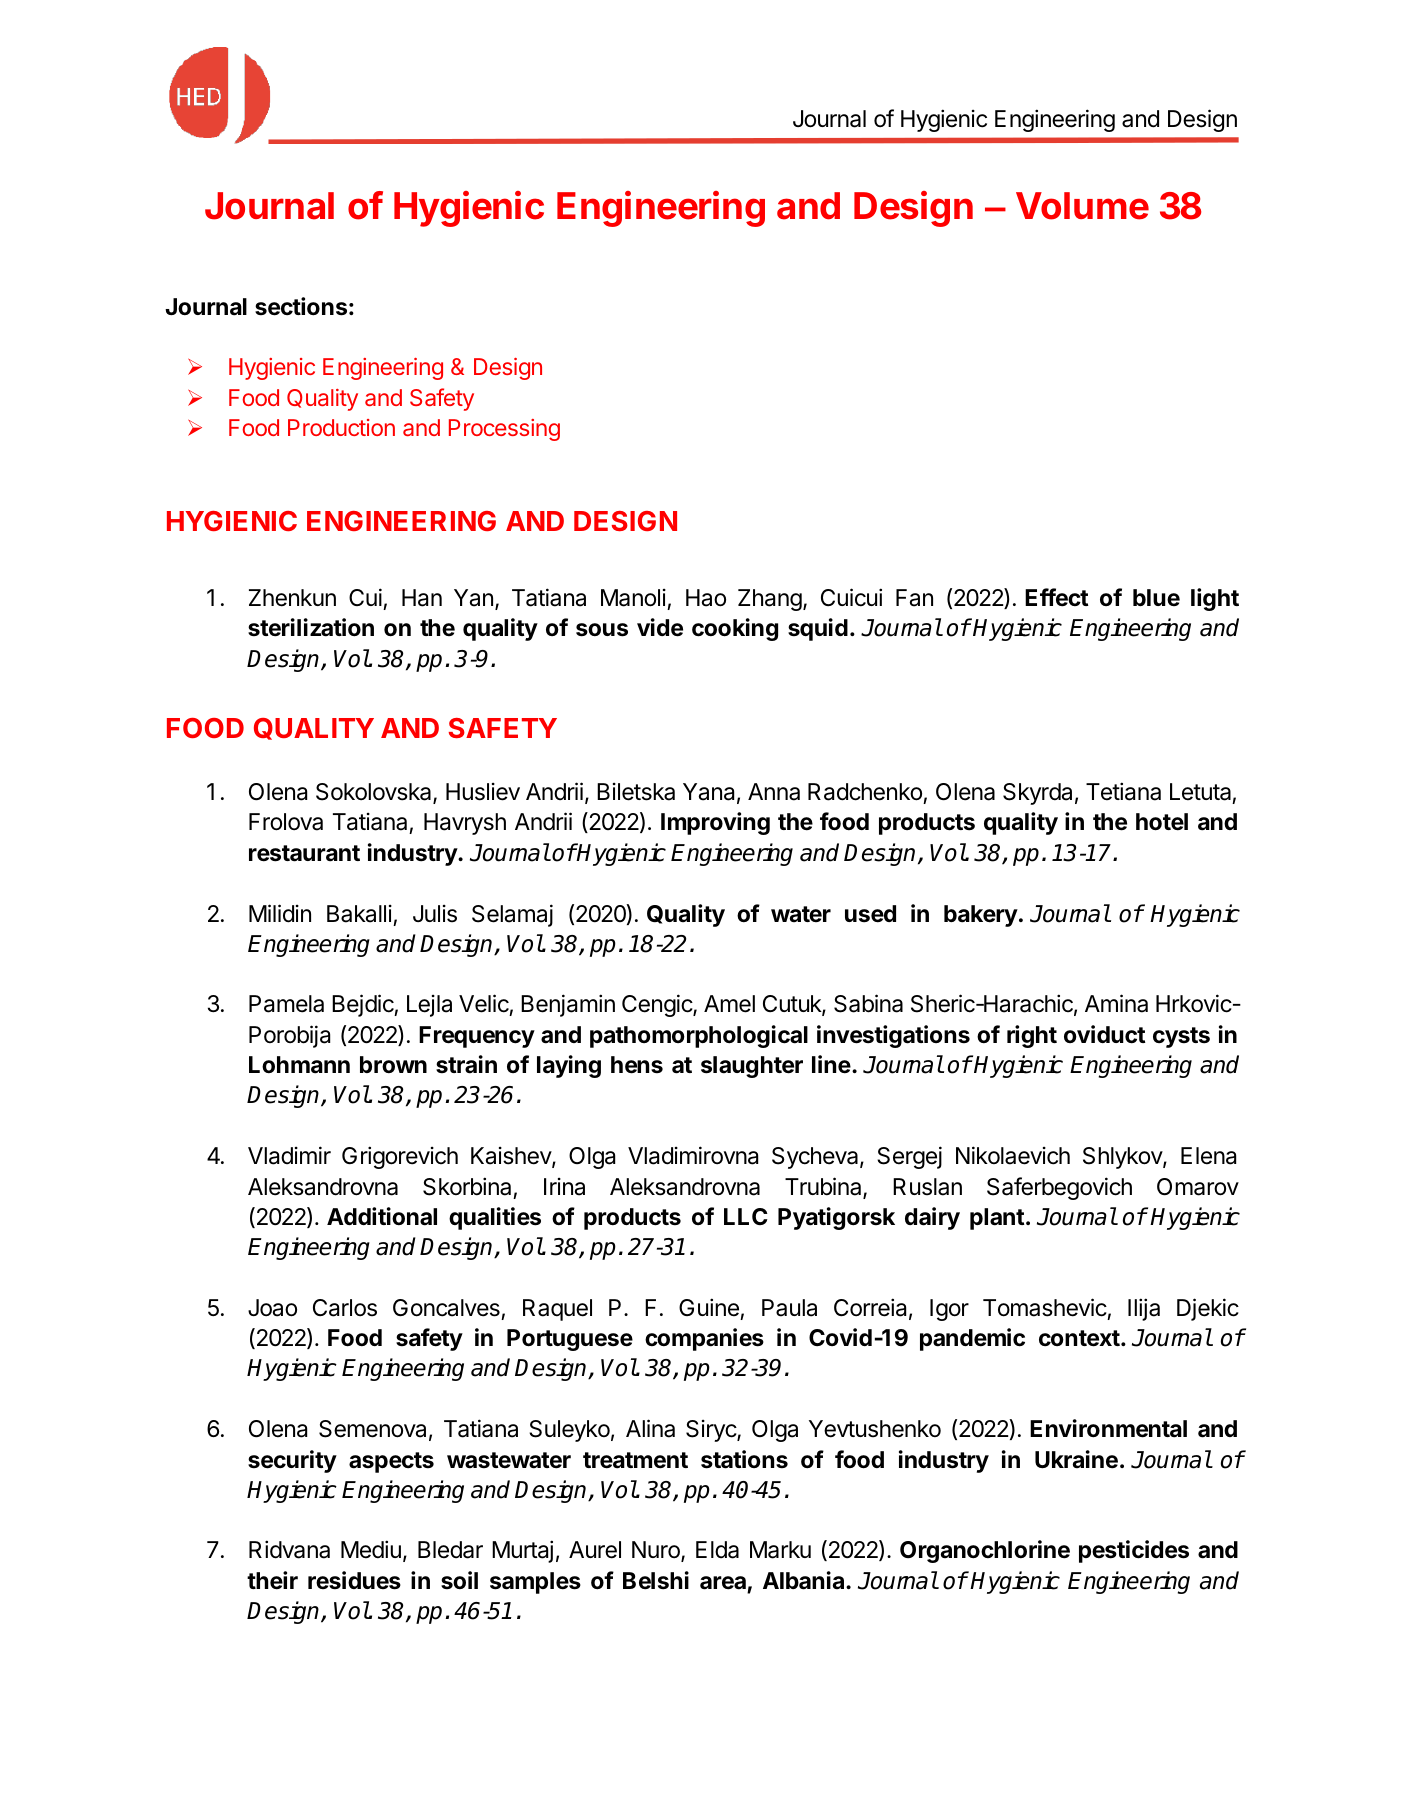 This screenshot has width=1403, height=1816. Describe the element at coordinates (1057, 597) in the screenshot. I see `Effect` at that location.
